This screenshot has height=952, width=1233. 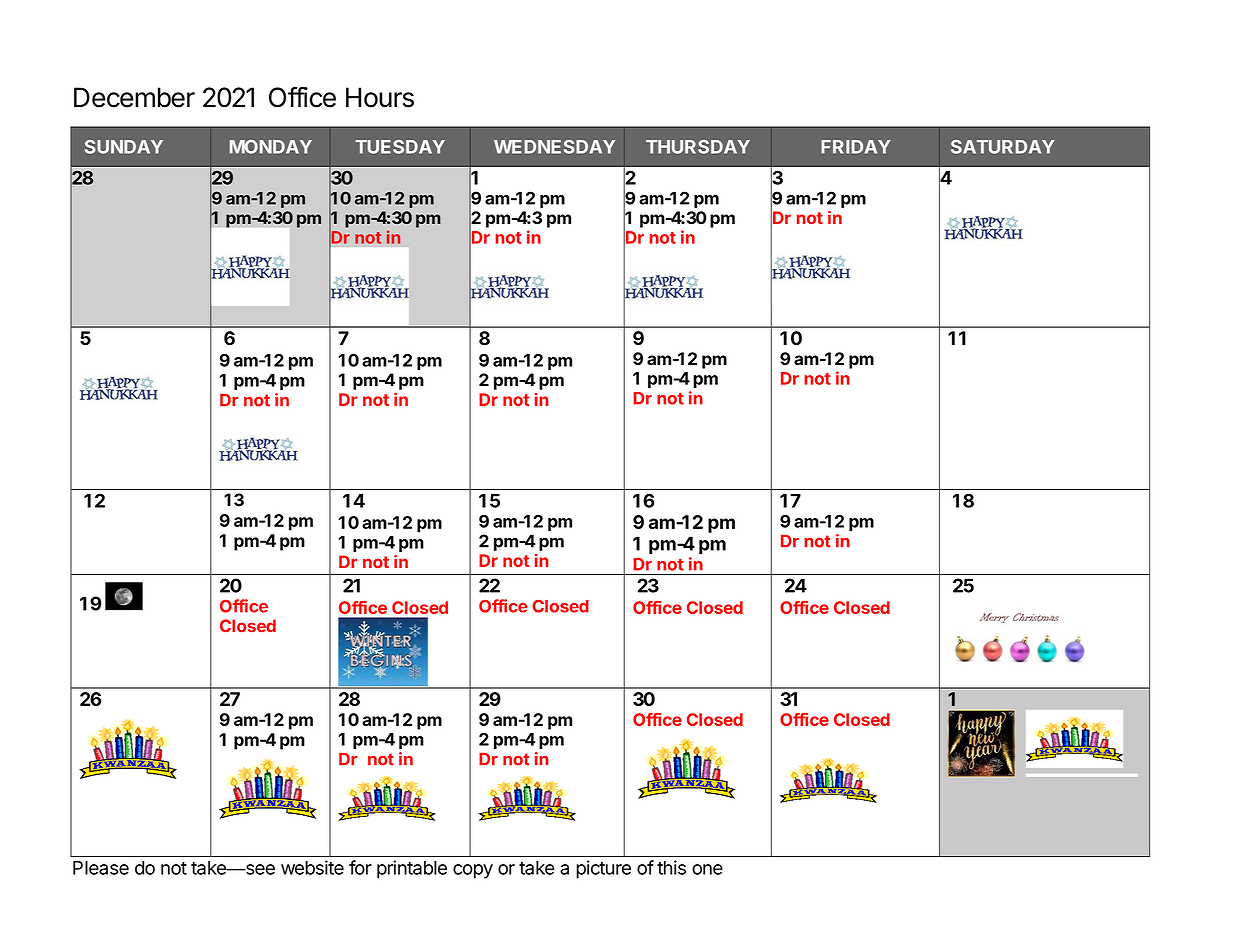 What do you see at coordinates (473, 871) in the screenshot?
I see `copy` at bounding box center [473, 871].
